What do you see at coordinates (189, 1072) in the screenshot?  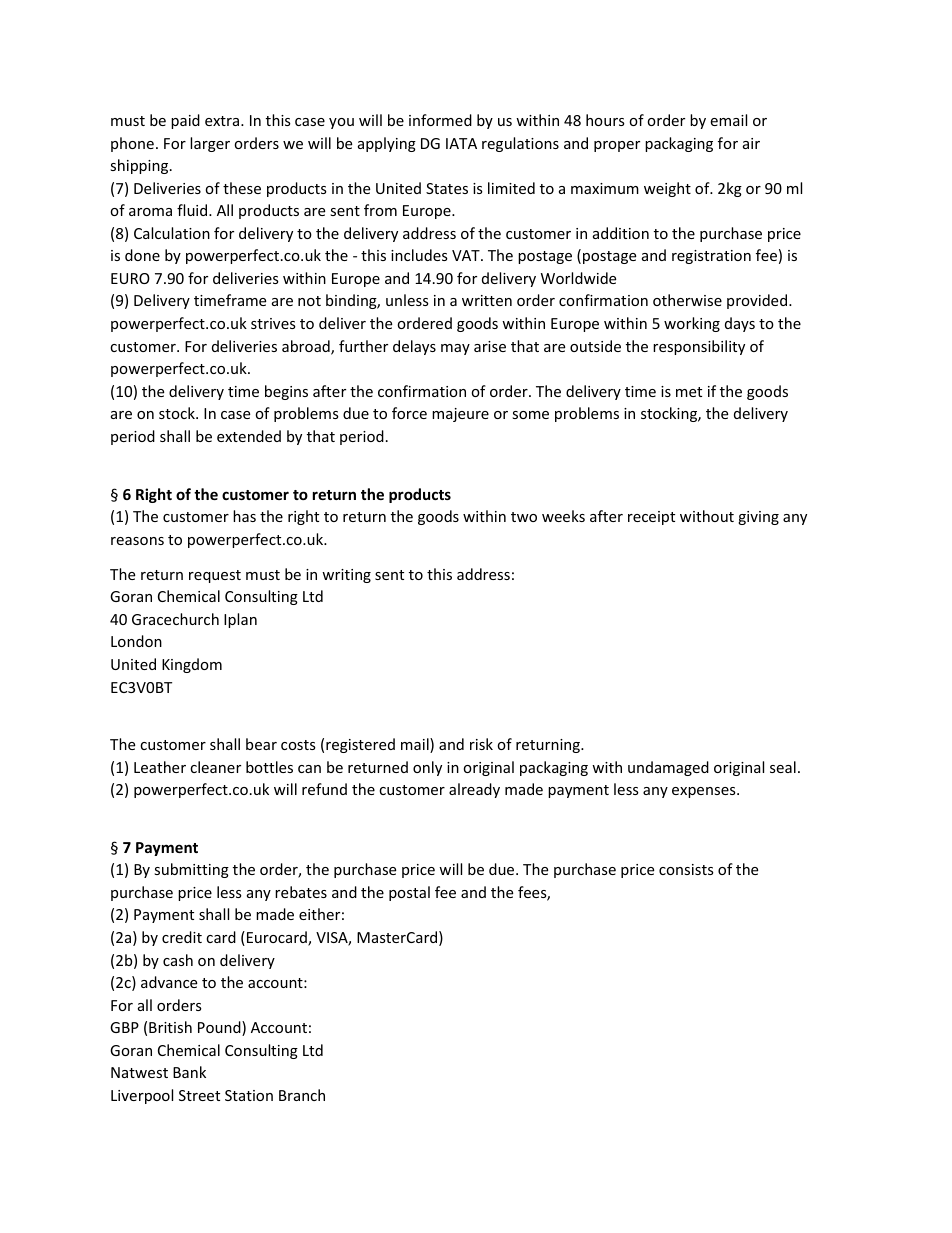 I see `Bank` at bounding box center [189, 1072].
